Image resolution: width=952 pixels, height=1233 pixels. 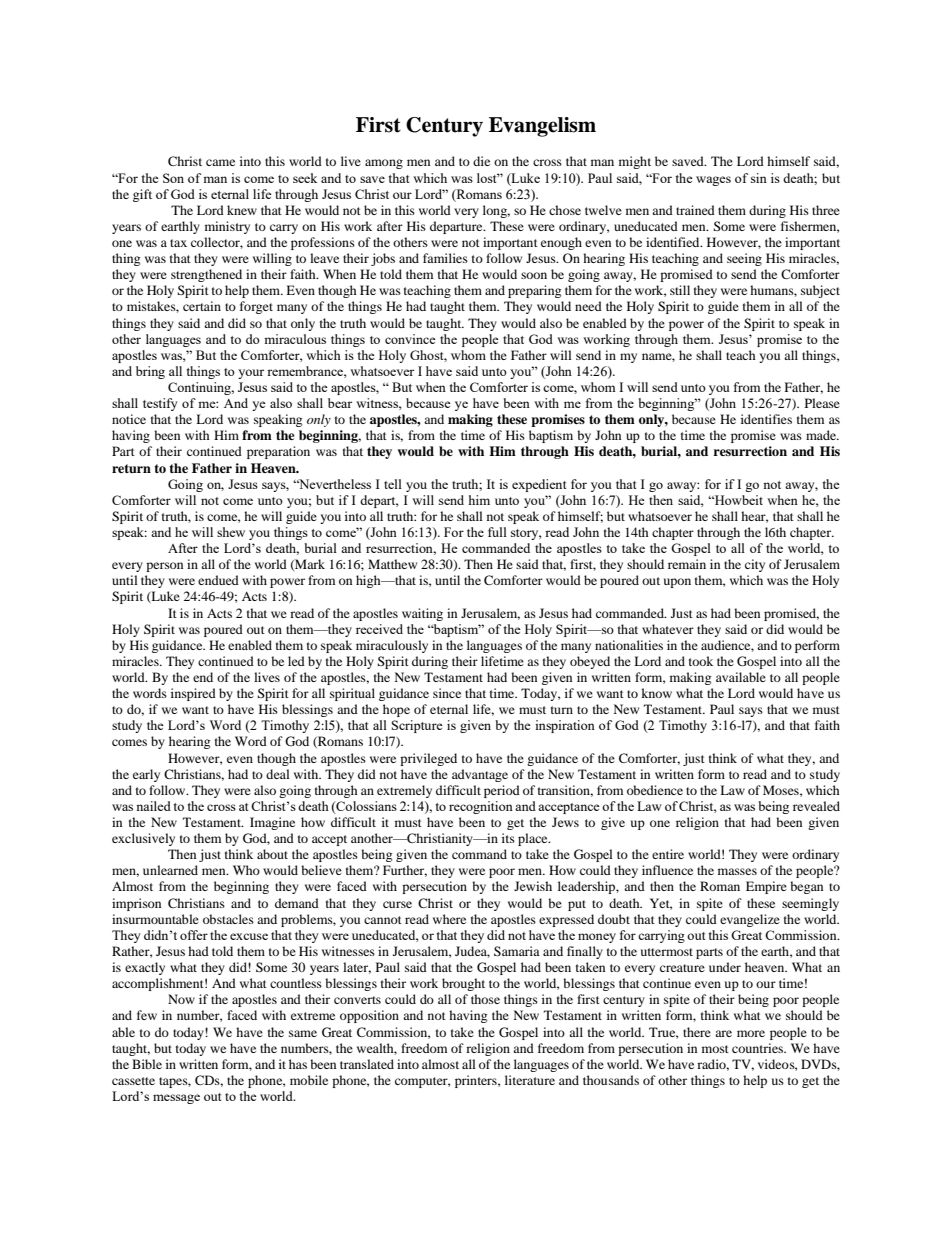 I want to click on person, so click(x=164, y=567).
